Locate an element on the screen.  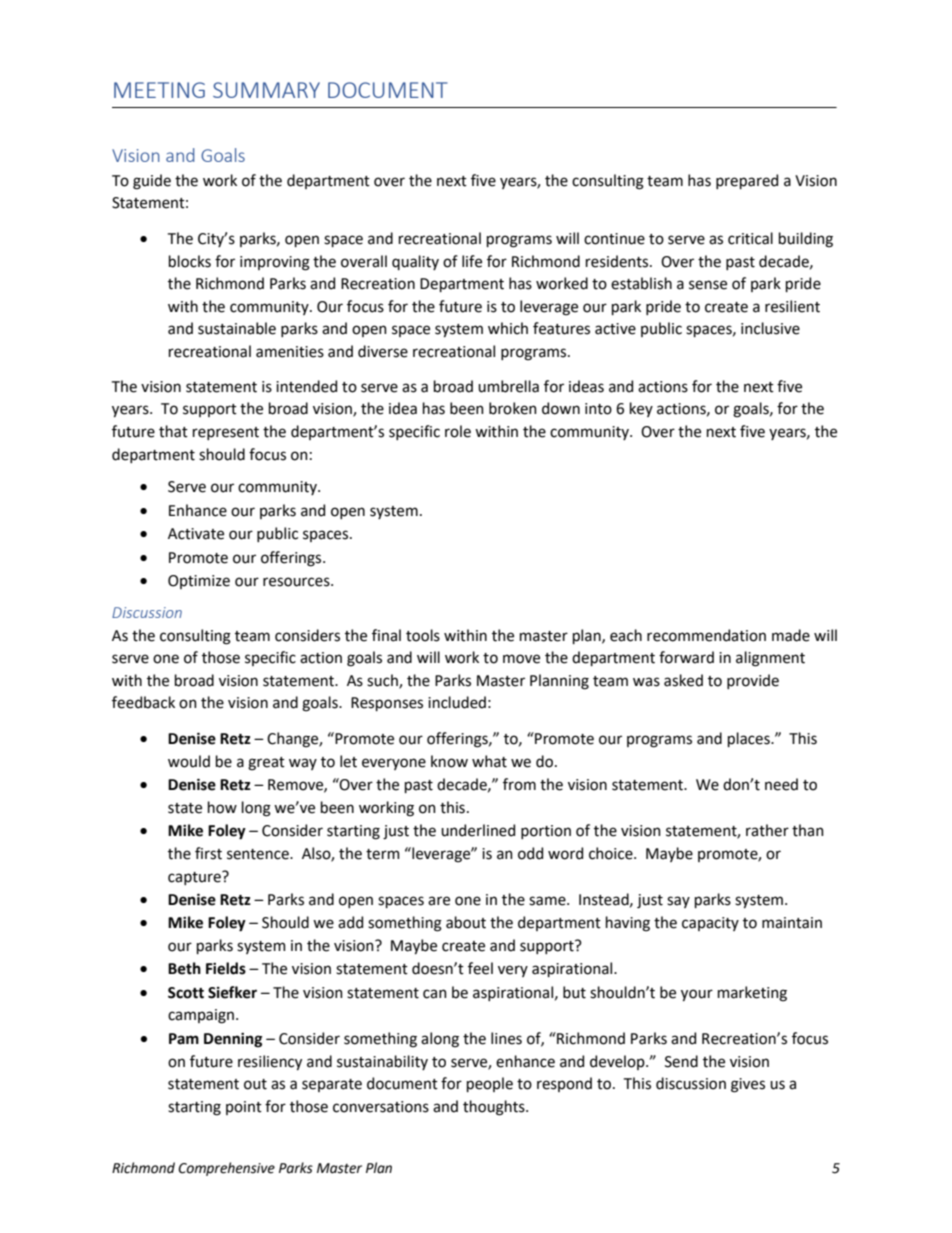
SUMMARY is located at coordinates (266, 90).
